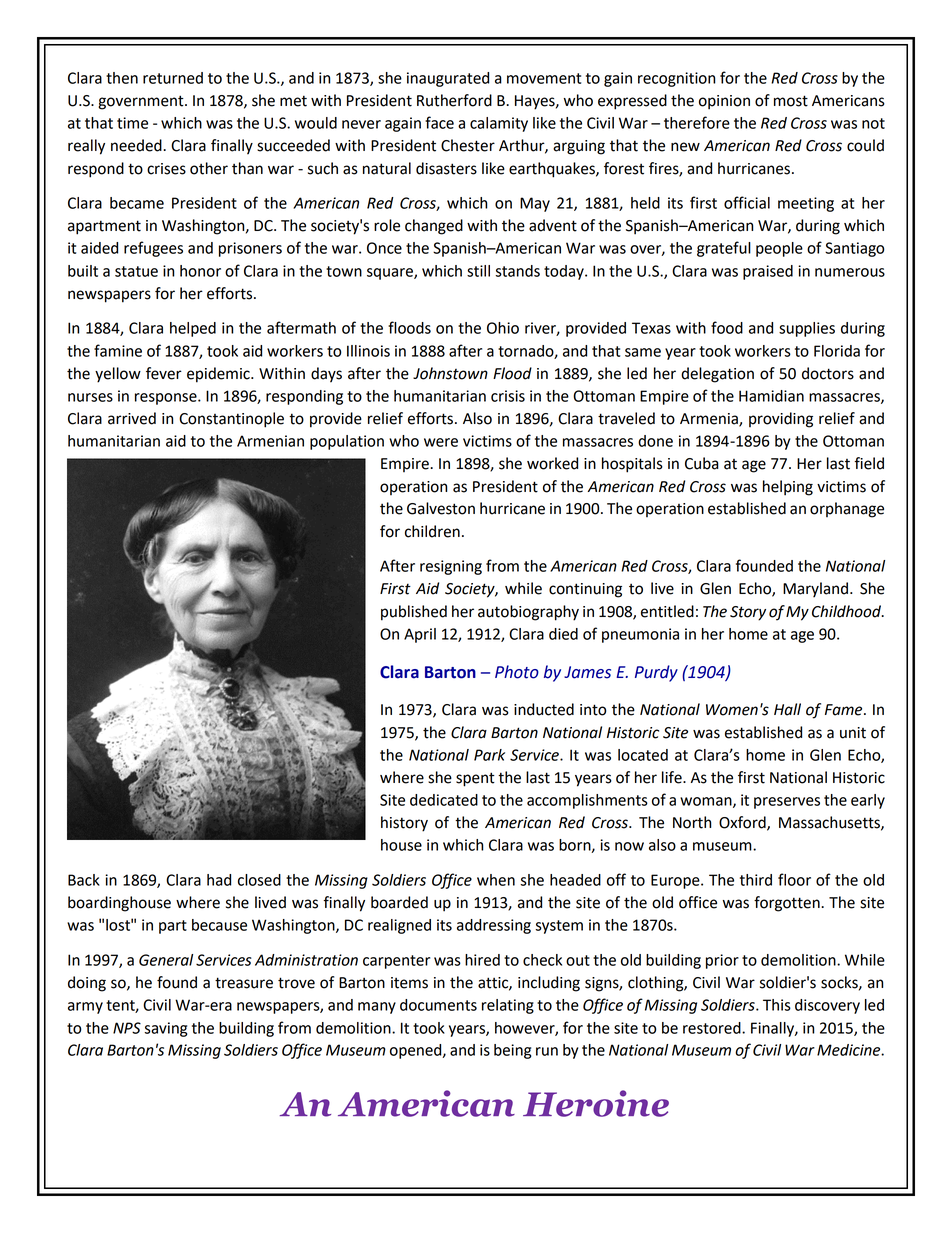 The height and width of the document is (1233, 952). I want to click on response, so click(167, 399).
